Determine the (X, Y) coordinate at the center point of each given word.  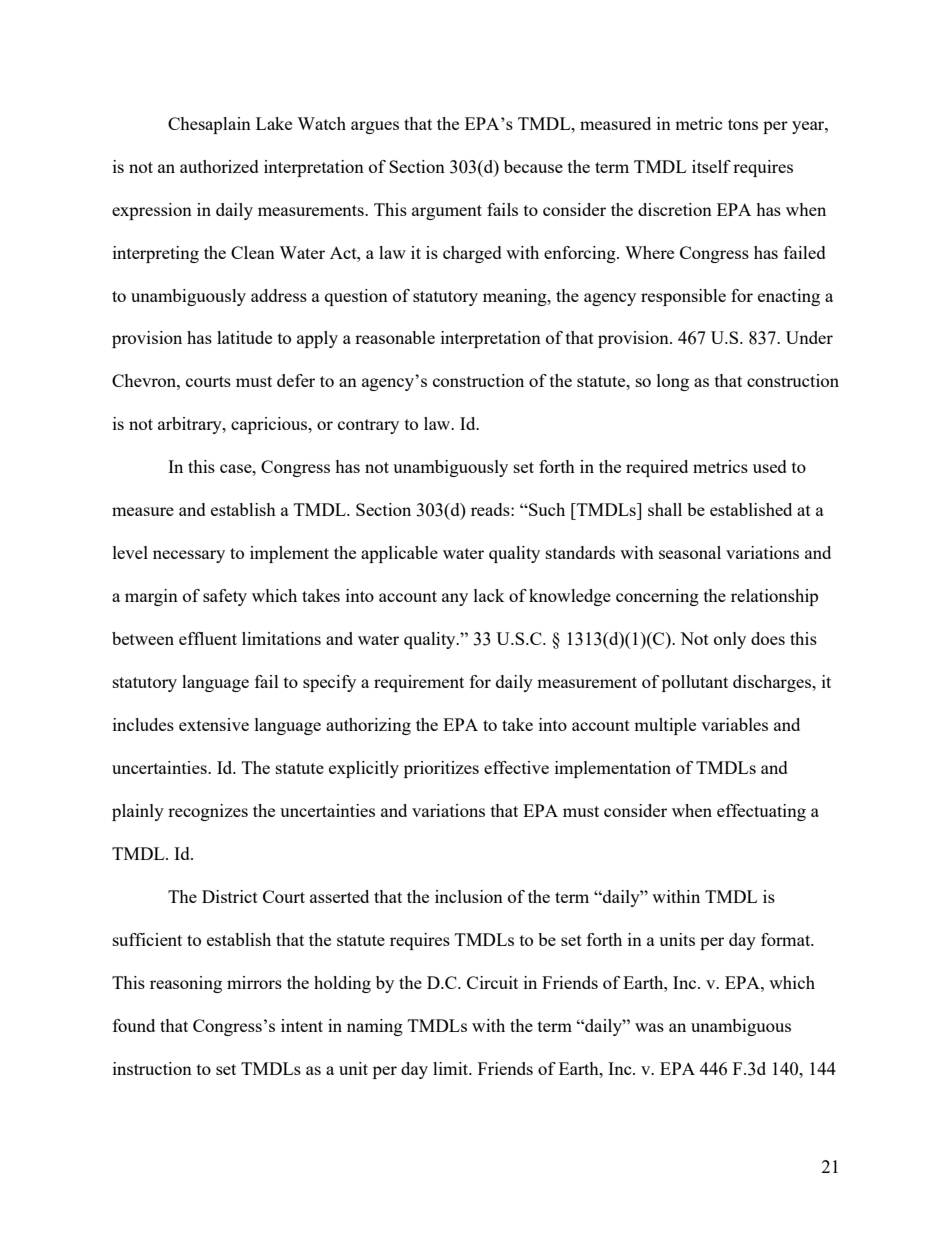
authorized (219, 166)
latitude (244, 337)
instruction (152, 1068)
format (787, 939)
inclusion (469, 896)
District (230, 896)
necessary (189, 556)
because (533, 166)
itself (711, 166)
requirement (419, 683)
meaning (516, 297)
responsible (683, 297)
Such (546, 509)
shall (665, 509)
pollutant (695, 683)
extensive (214, 724)
